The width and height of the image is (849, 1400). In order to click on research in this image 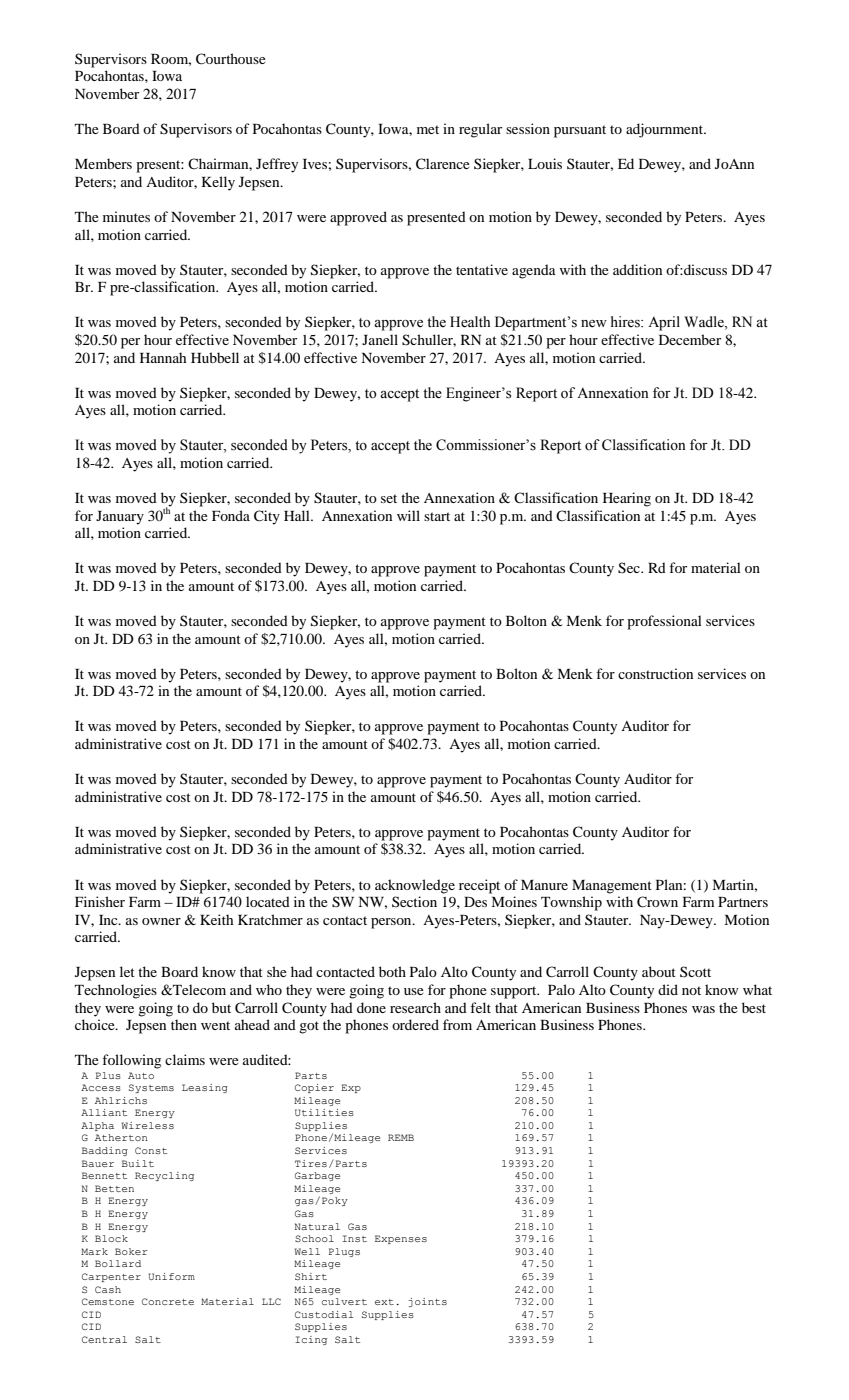, I will do `click(415, 1007)`.
